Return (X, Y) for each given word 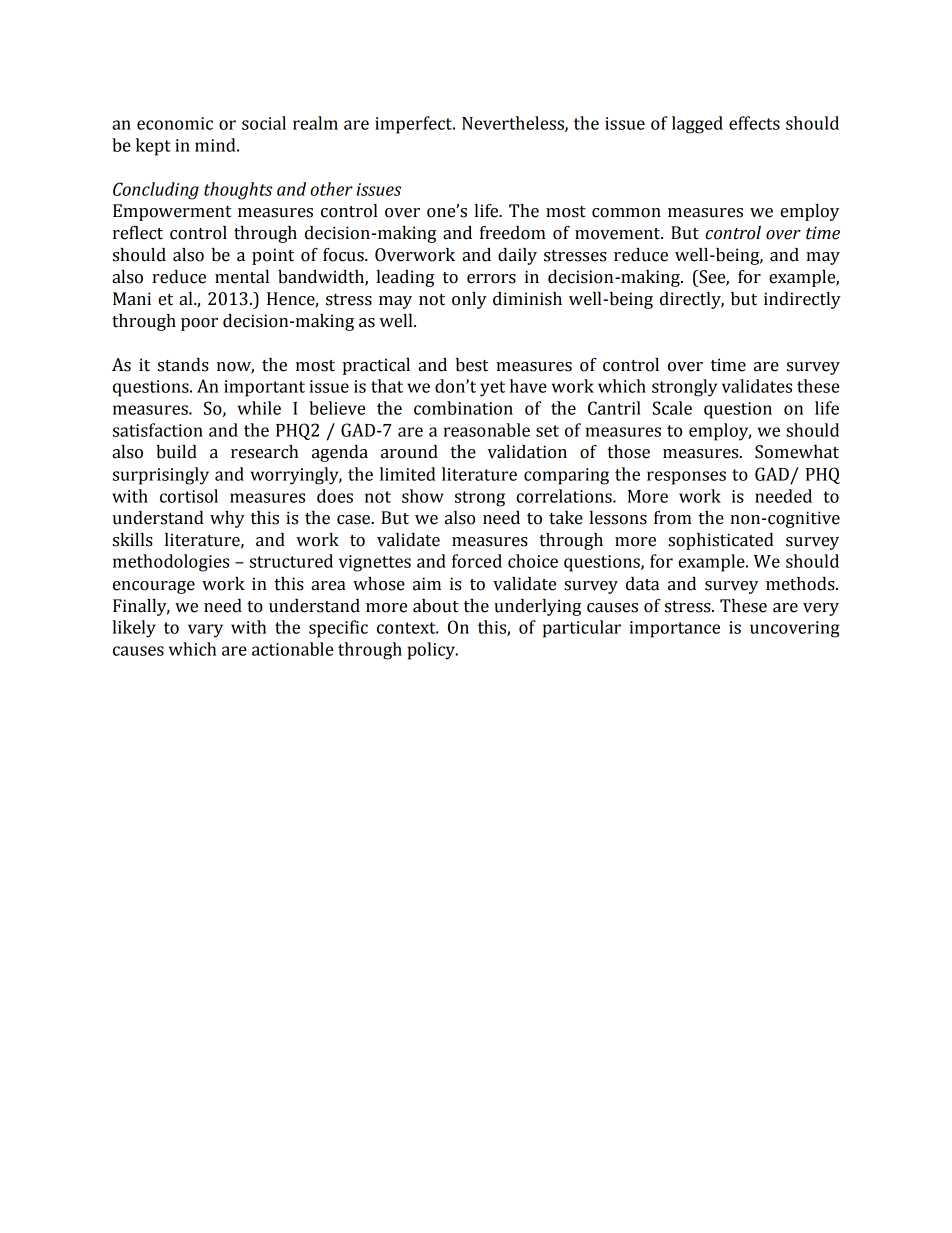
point (273, 256)
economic (175, 123)
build (176, 452)
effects (754, 123)
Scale (672, 408)
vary (205, 631)
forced (477, 561)
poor (199, 324)
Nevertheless (514, 124)
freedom (513, 233)
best (472, 365)
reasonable (487, 430)
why (227, 519)
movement (619, 234)
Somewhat (797, 452)
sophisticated (721, 541)
